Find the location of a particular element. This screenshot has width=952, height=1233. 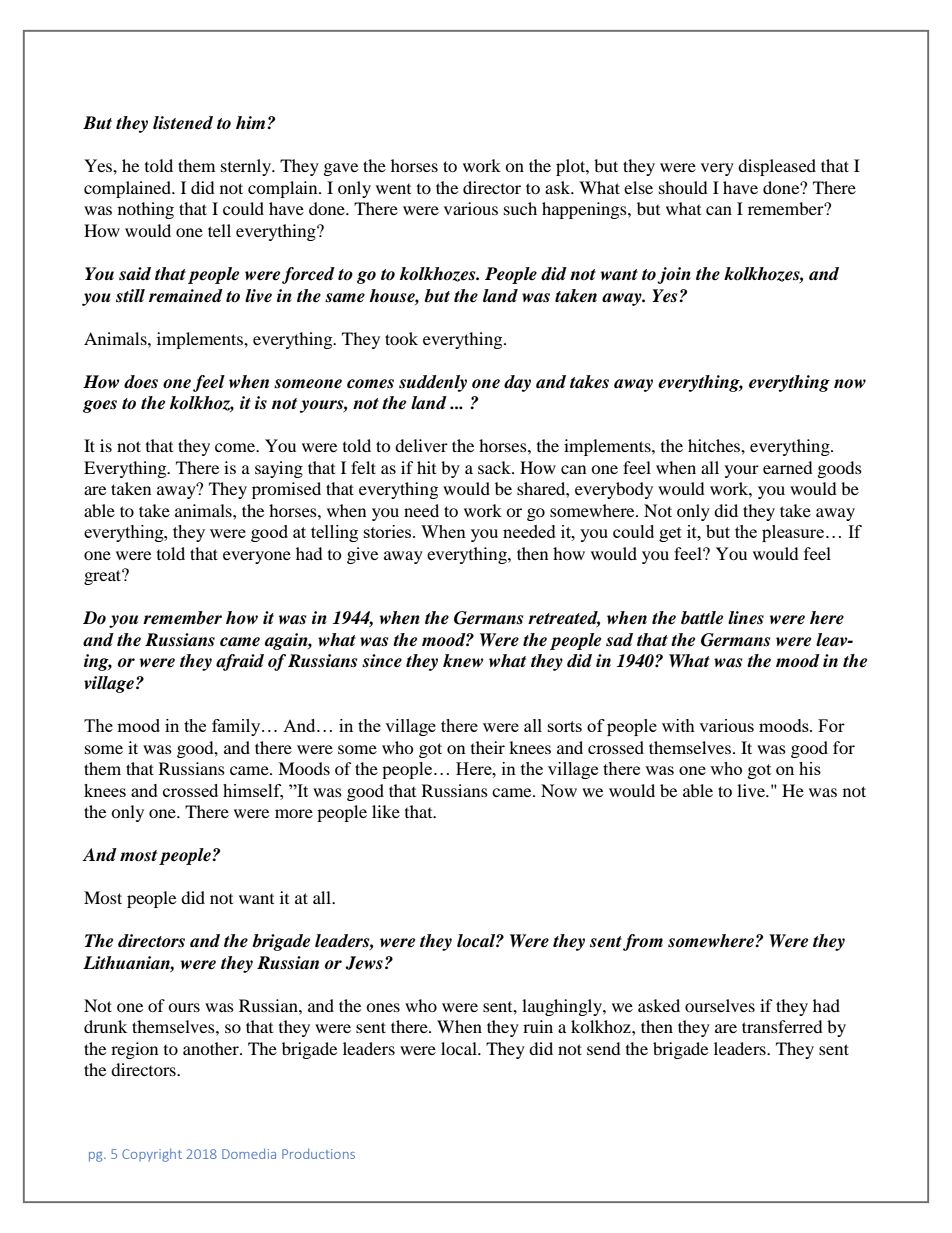

listened is located at coordinates (183, 123).
